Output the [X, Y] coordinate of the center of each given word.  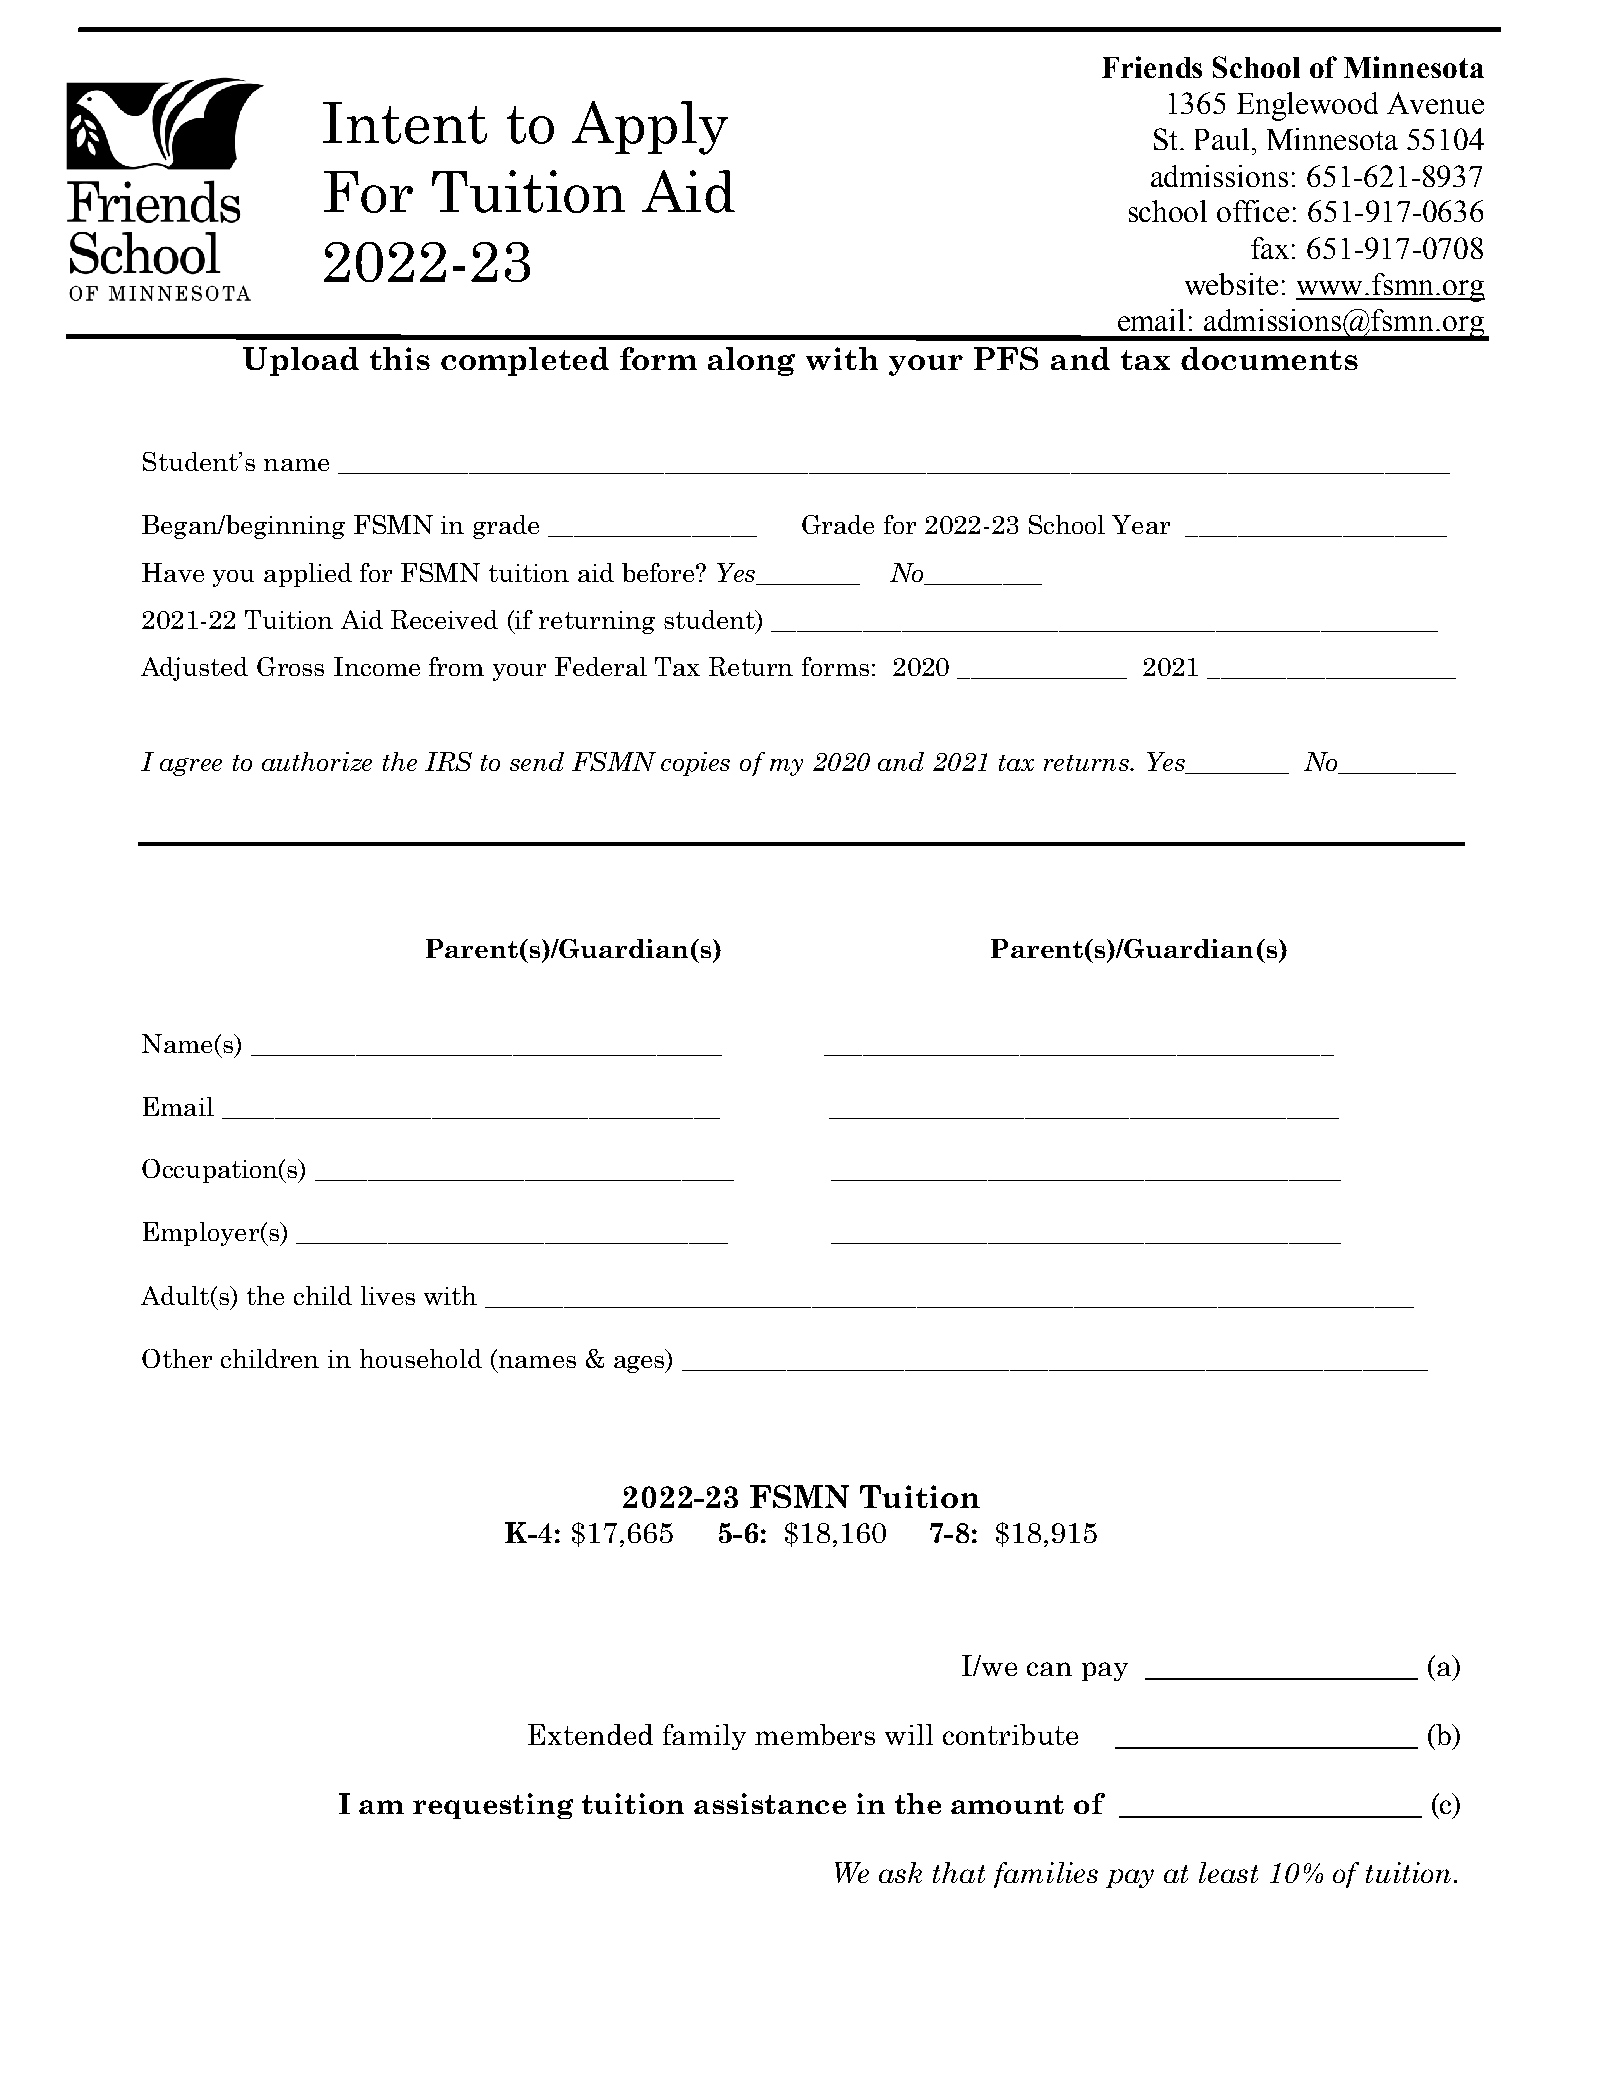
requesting [493, 1806]
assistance [770, 1803]
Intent [405, 123]
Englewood [1307, 106]
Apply [650, 128]
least [1228, 1872]
